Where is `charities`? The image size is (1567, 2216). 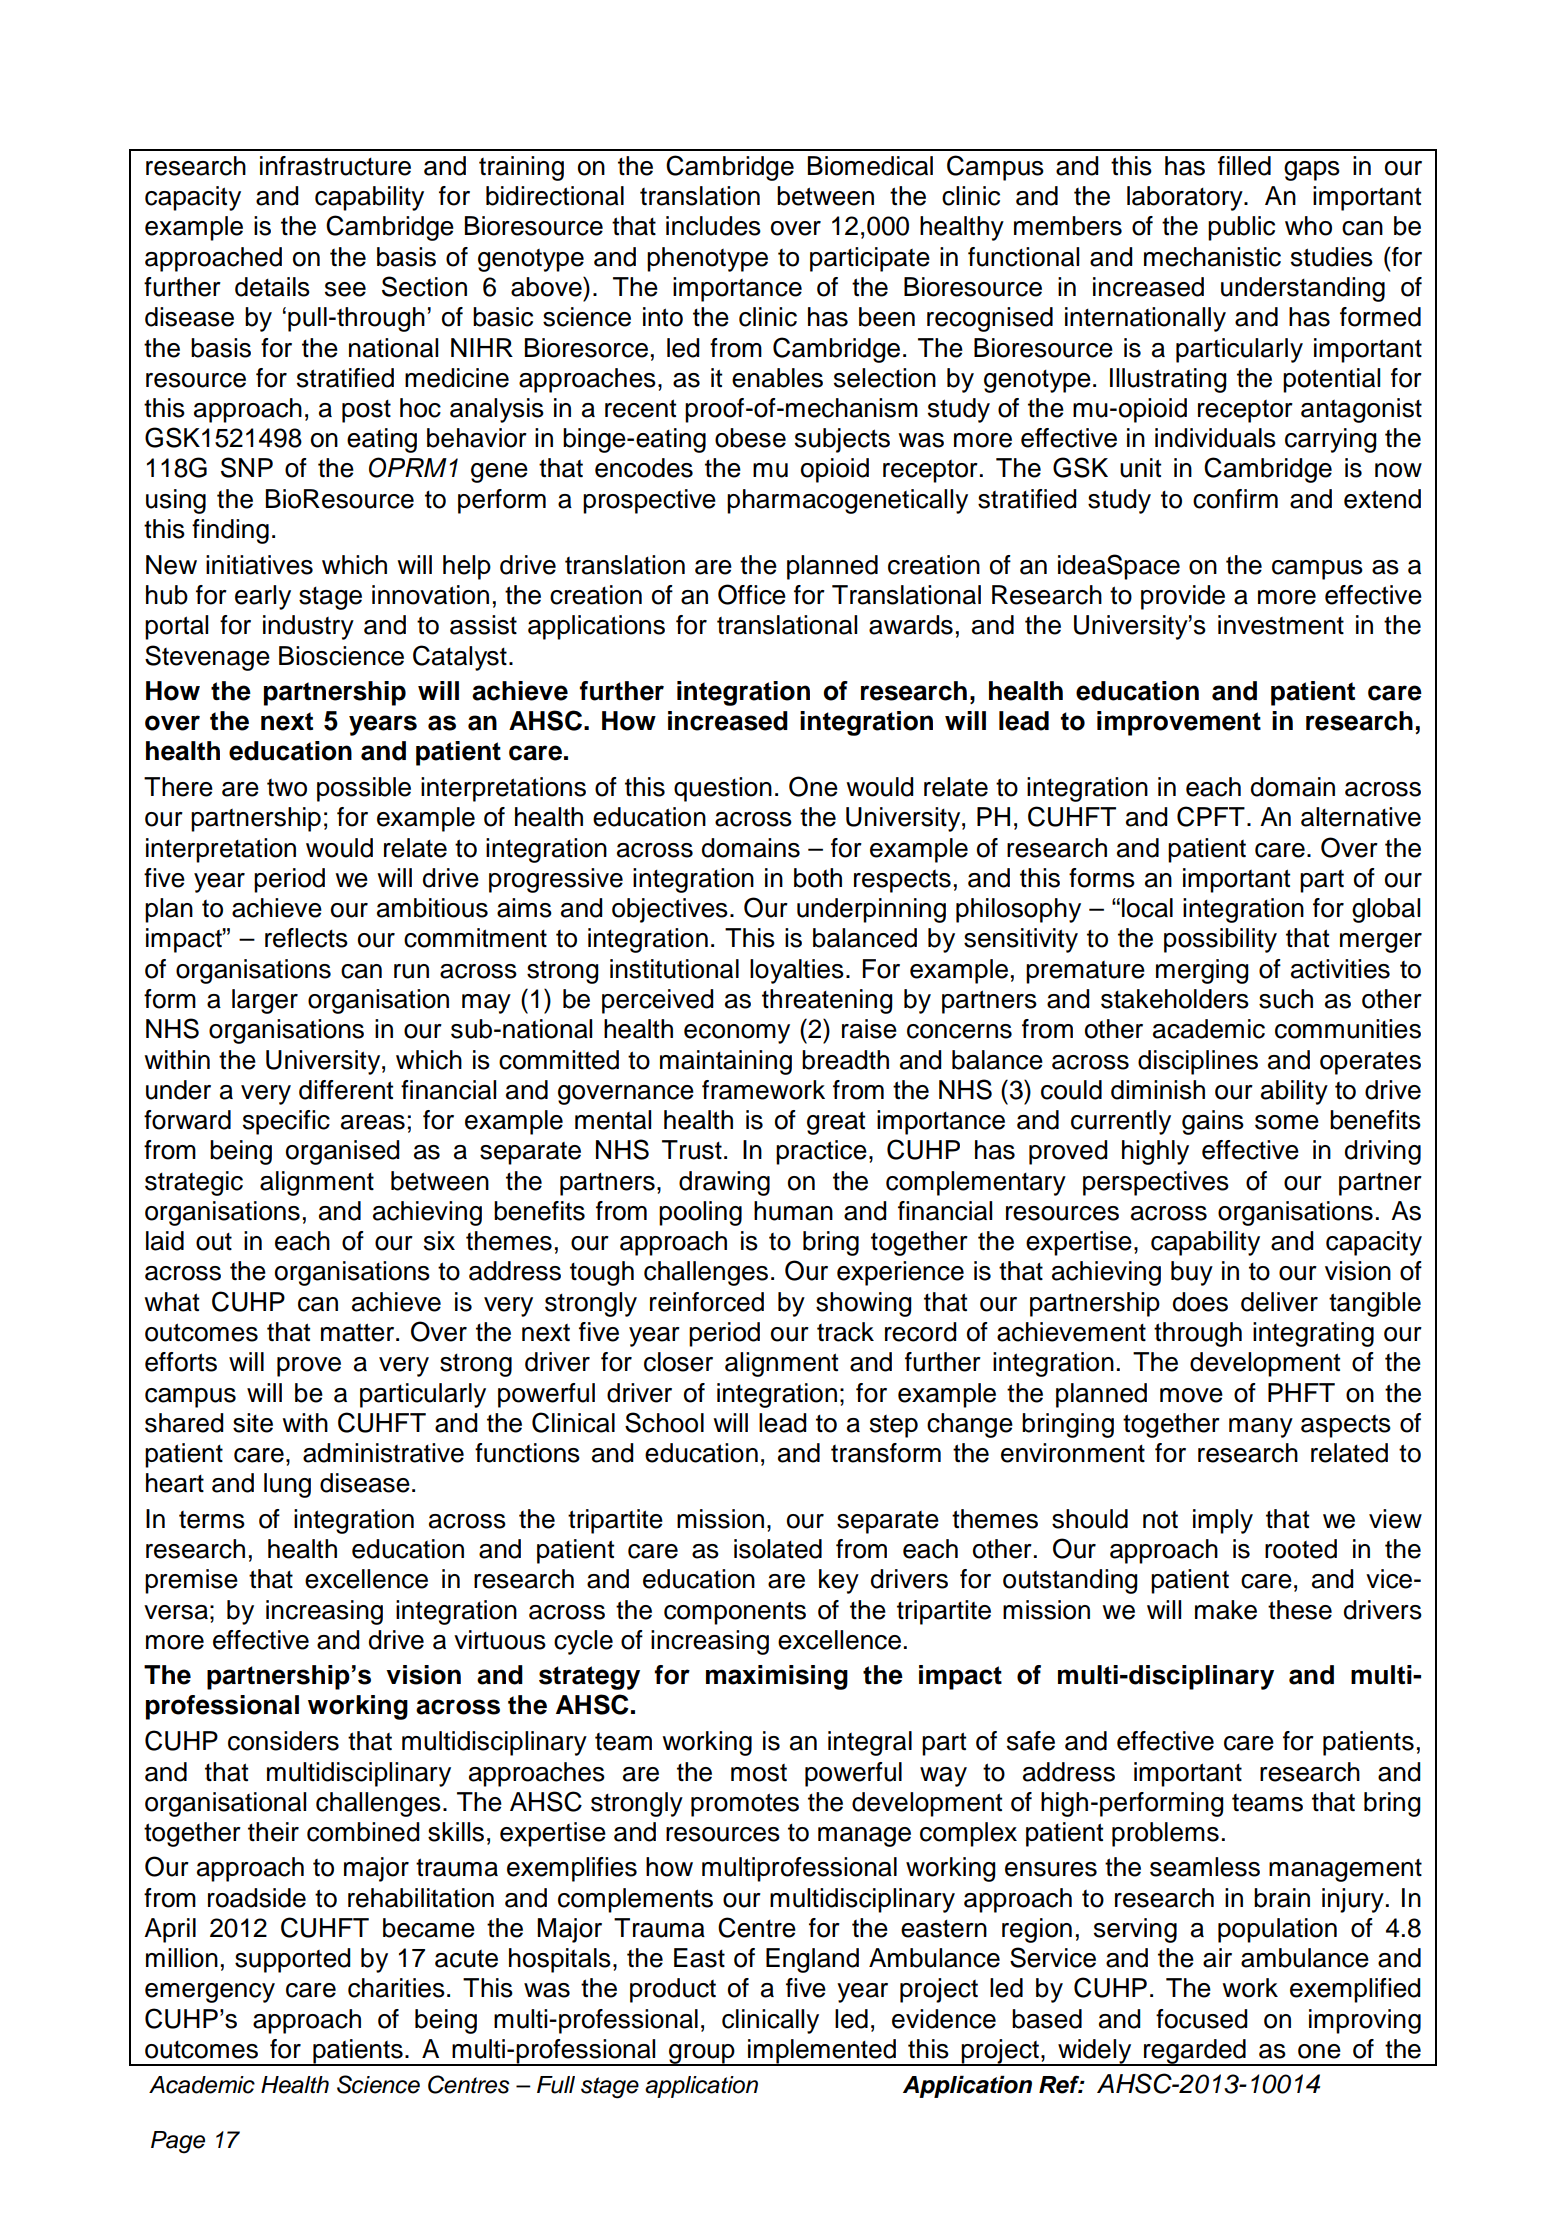 charities is located at coordinates (396, 1988).
